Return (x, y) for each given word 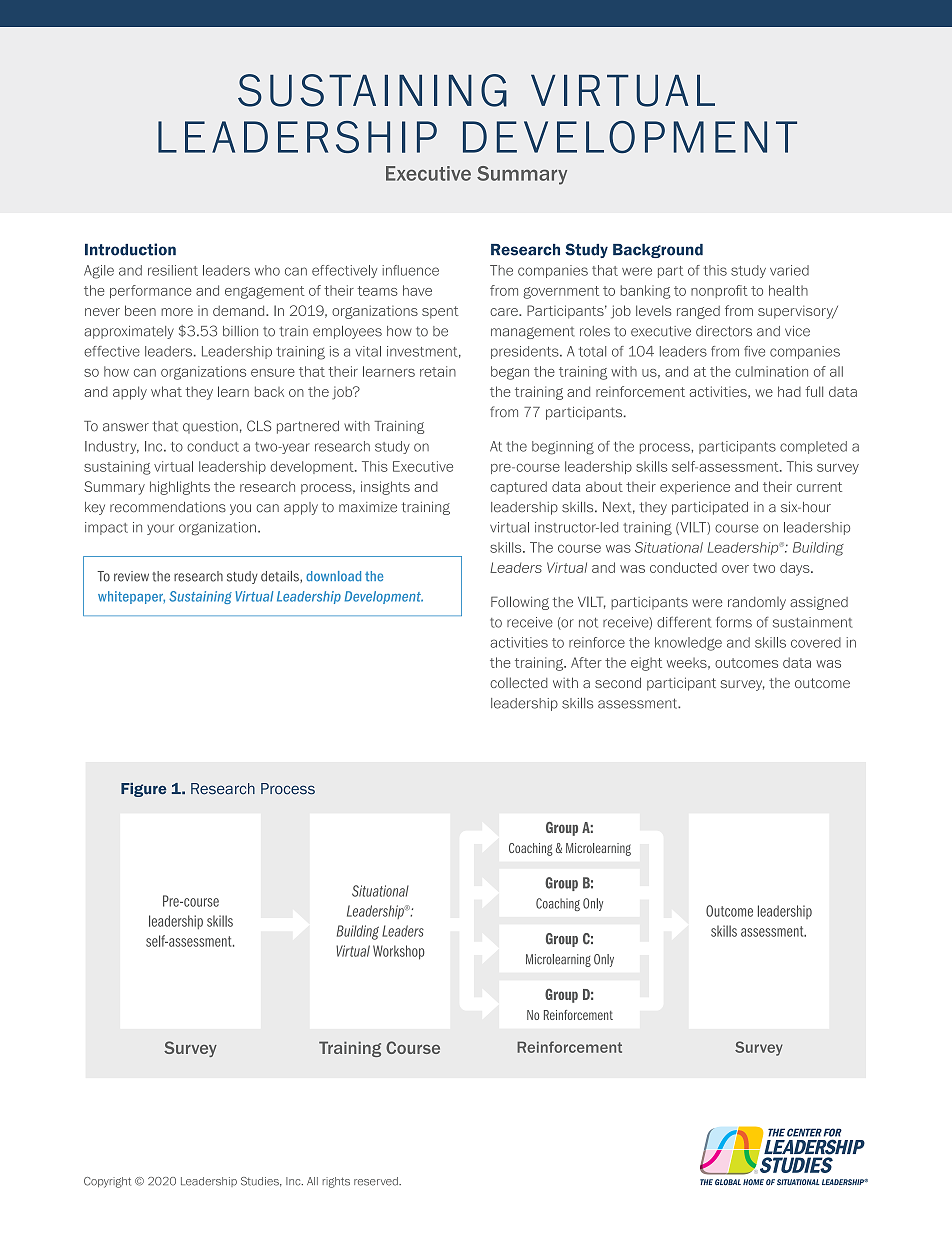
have (417, 290)
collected (519, 682)
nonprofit (719, 291)
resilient (173, 270)
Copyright (107, 1182)
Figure (144, 790)
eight (646, 664)
